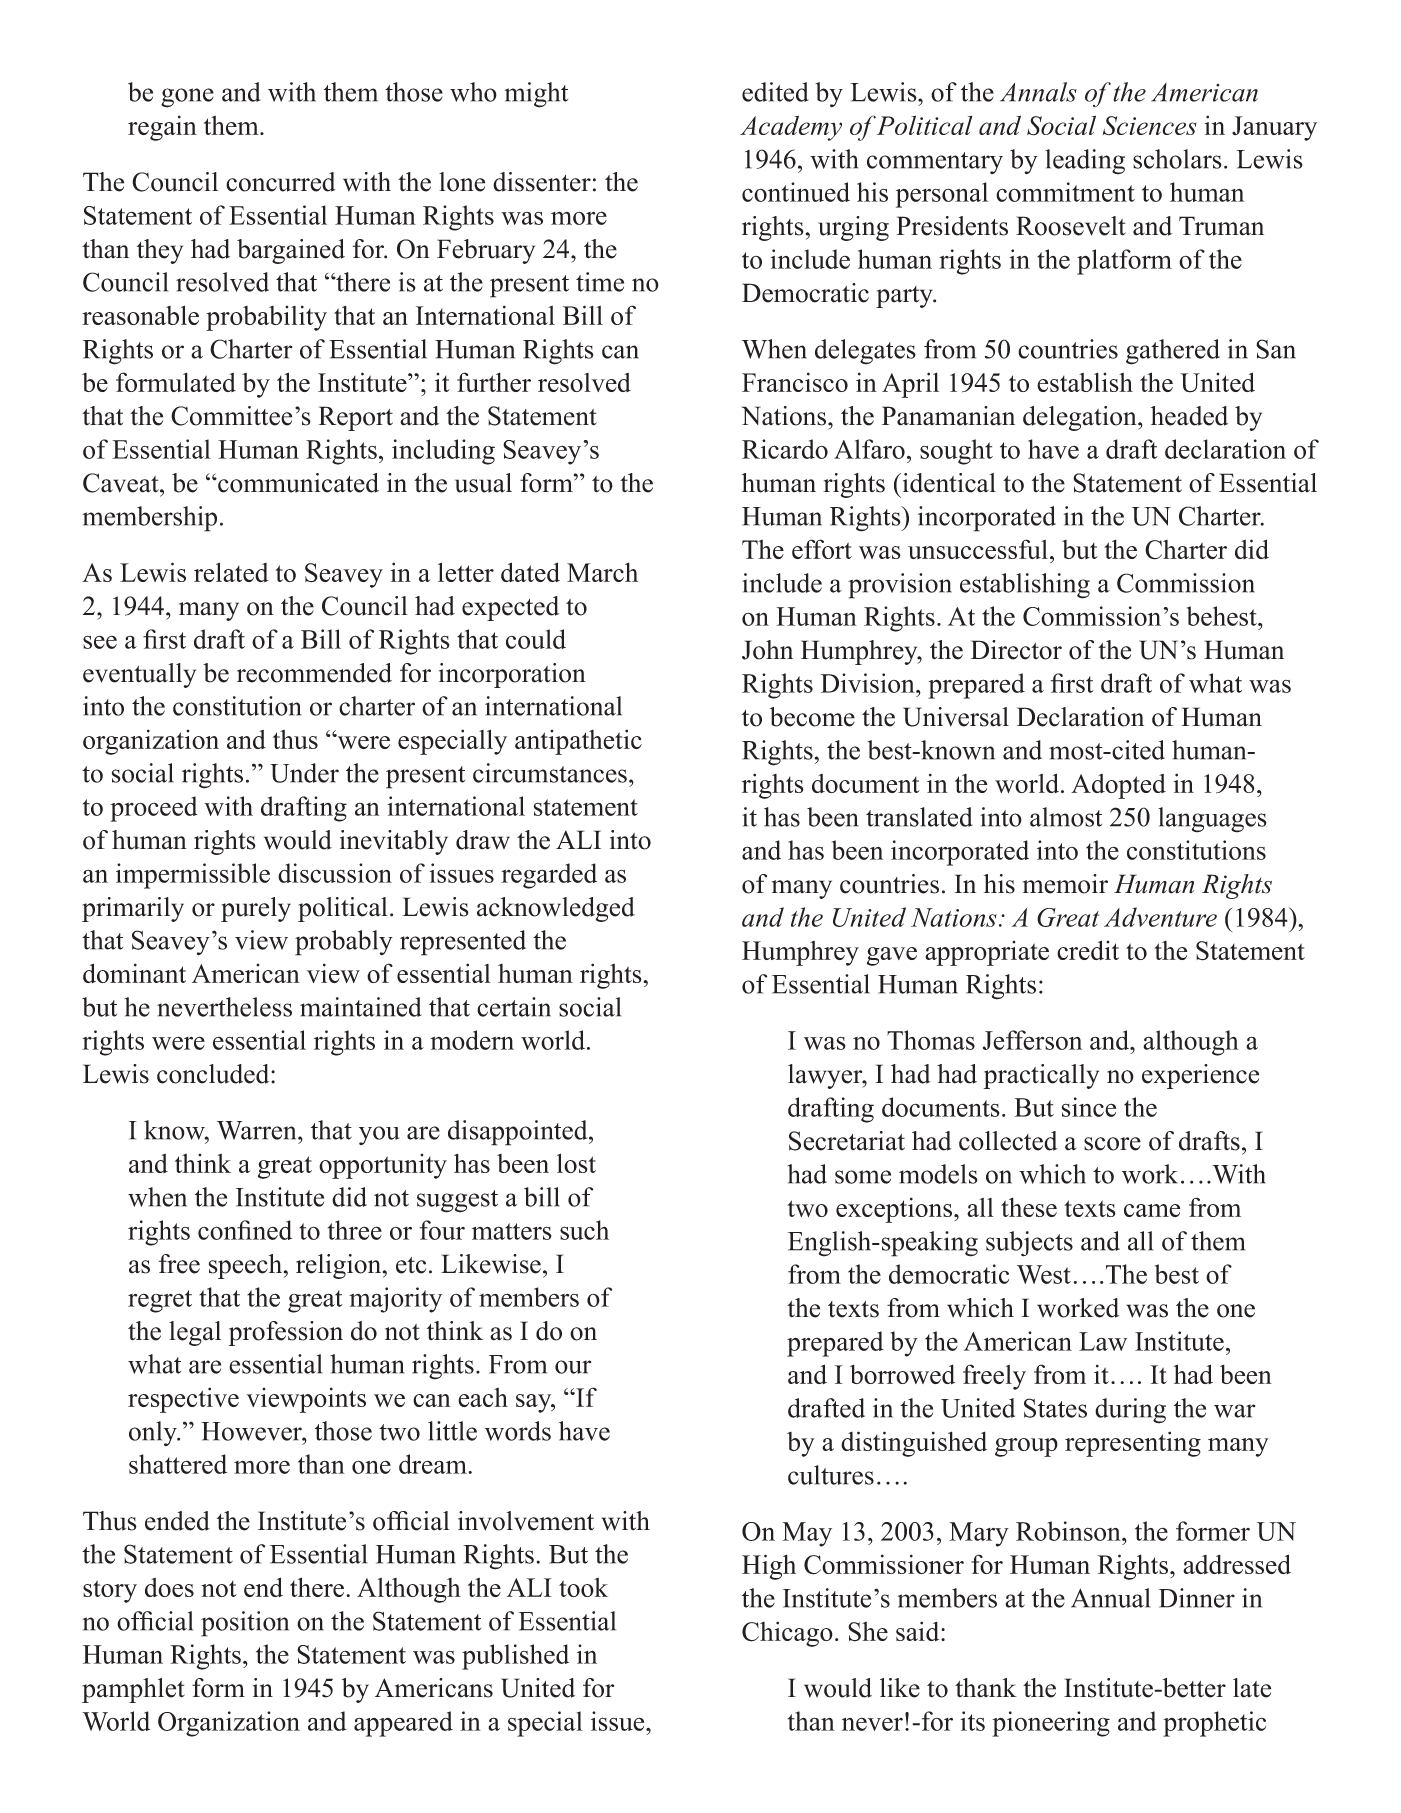  Describe the element at coordinates (767, 650) in the document. I see `John` at that location.
